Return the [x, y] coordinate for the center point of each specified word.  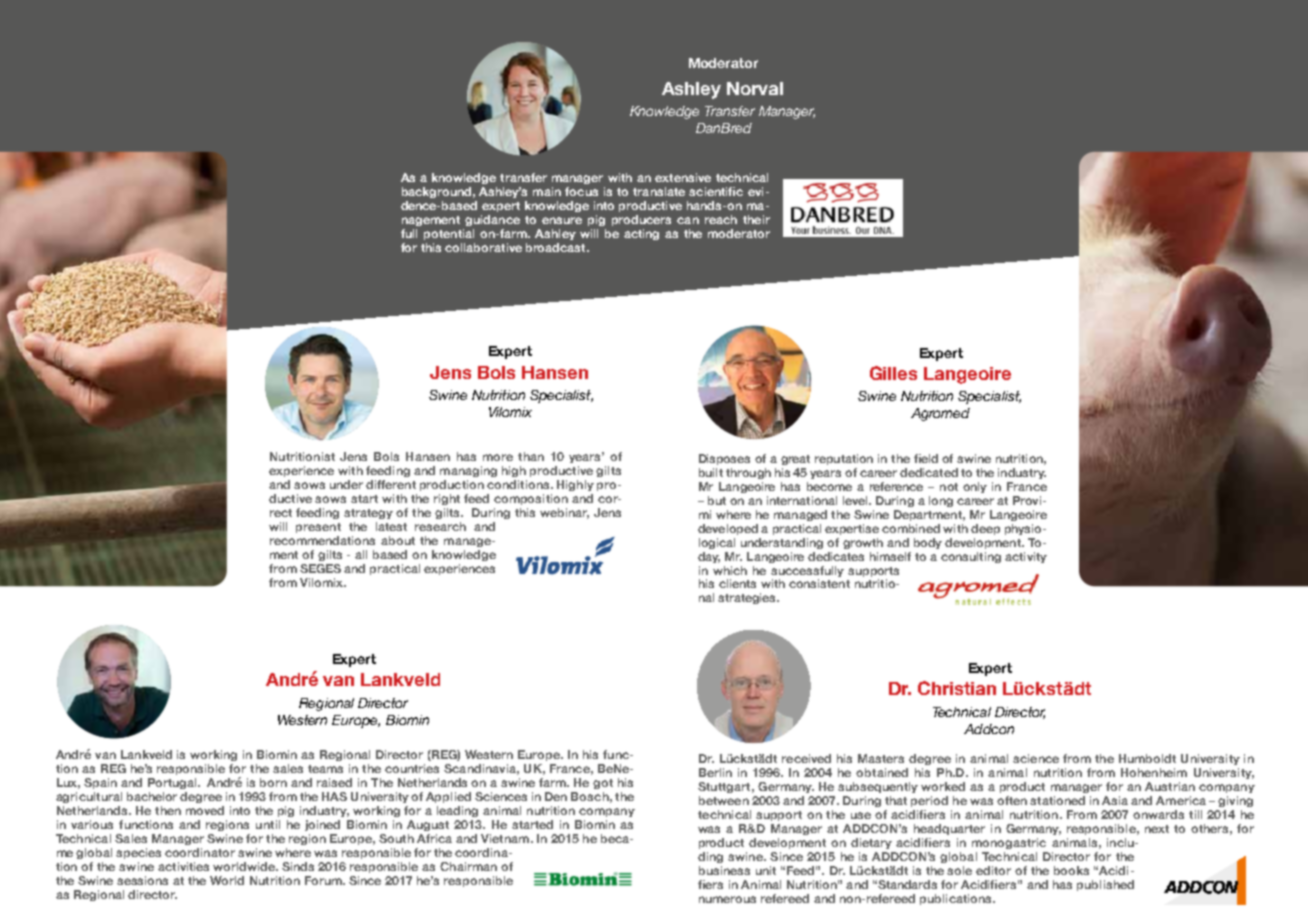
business [724, 870]
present [318, 528]
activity [1026, 557]
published [1105, 885]
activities [183, 866]
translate [659, 191]
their [756, 219]
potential [449, 234]
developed [728, 529]
